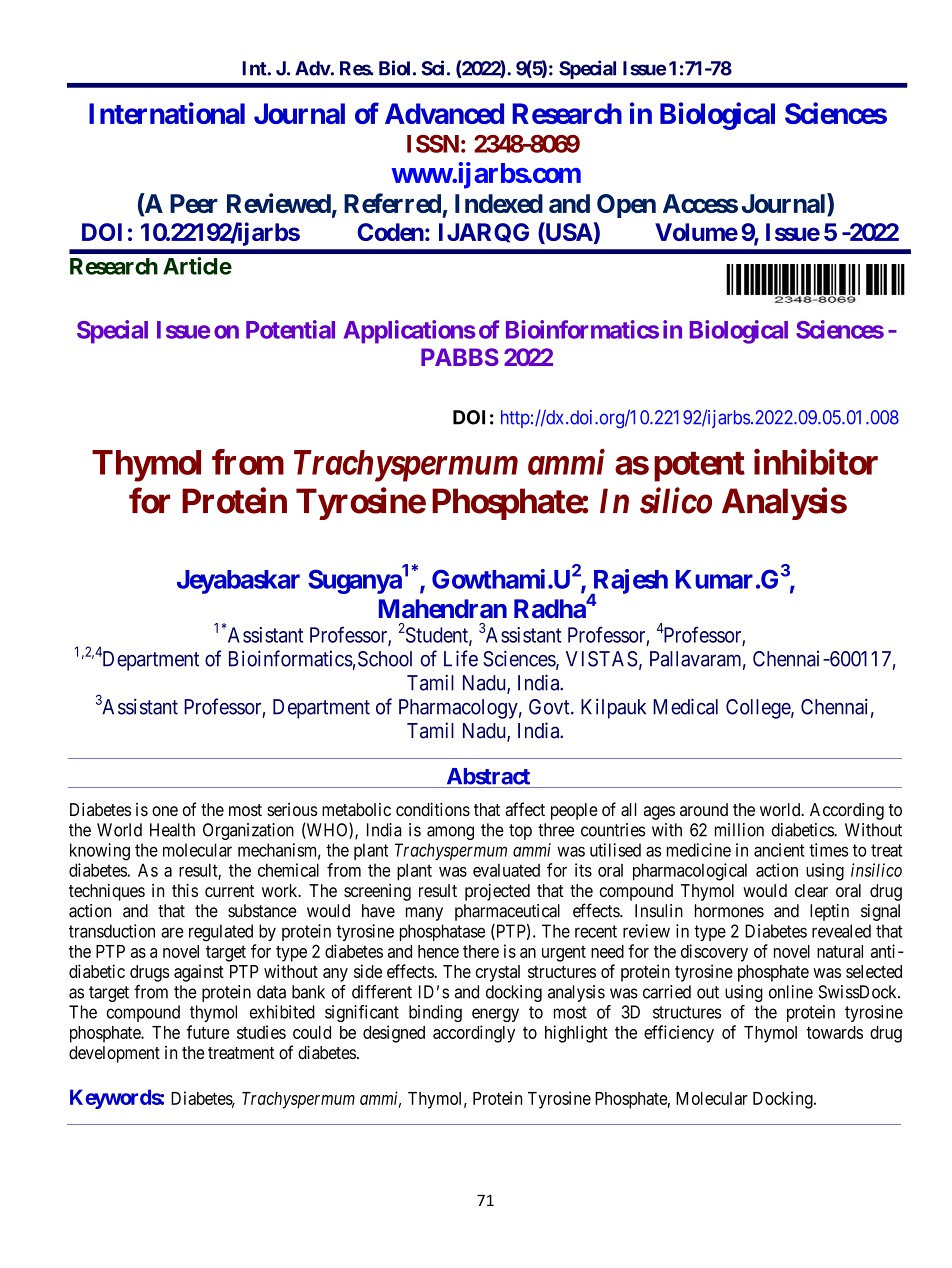 The width and height of the page is (952, 1268). Describe the element at coordinates (495, 1015) in the page. I see `energy` at that location.
